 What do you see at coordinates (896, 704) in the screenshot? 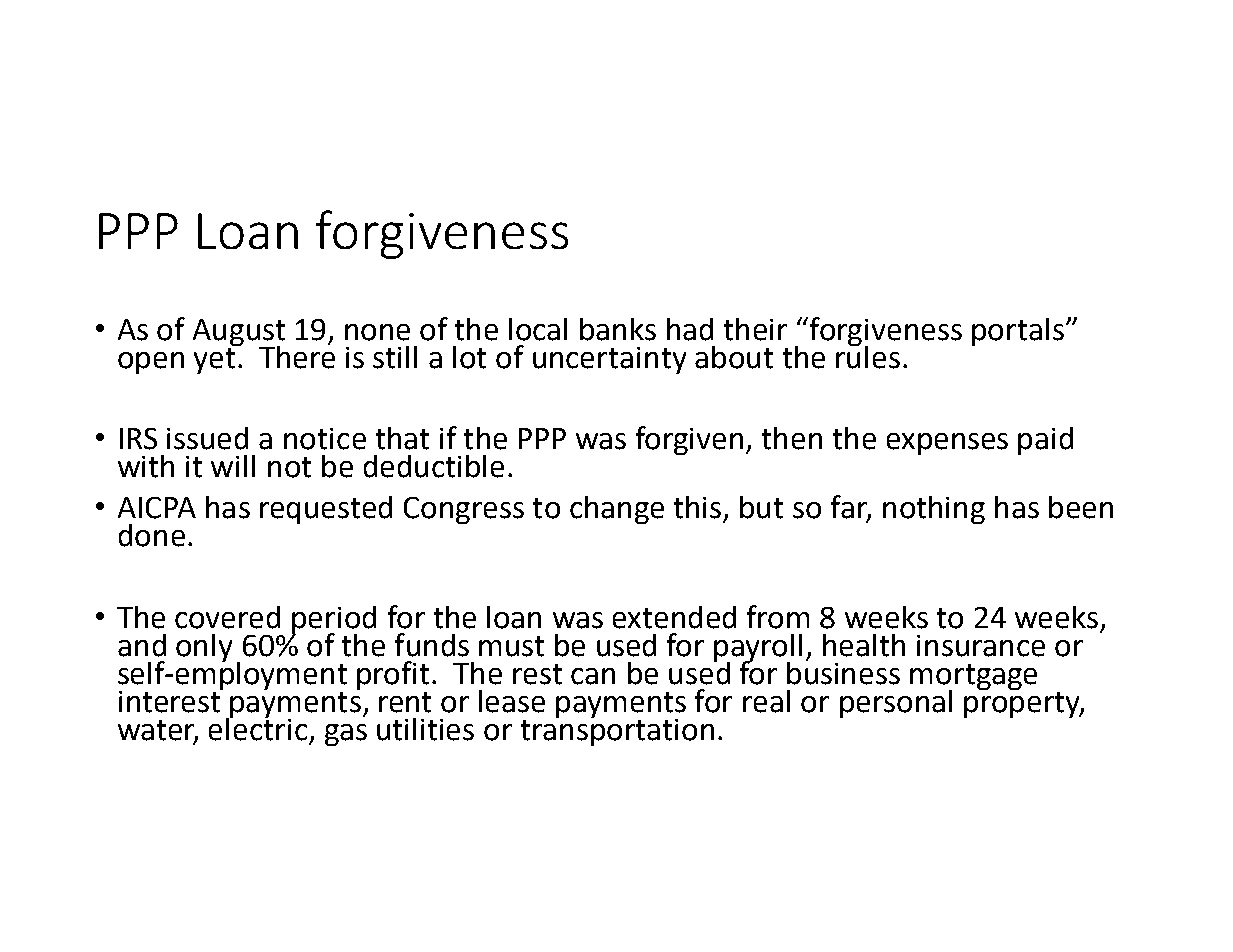
I see `personal` at bounding box center [896, 704].
